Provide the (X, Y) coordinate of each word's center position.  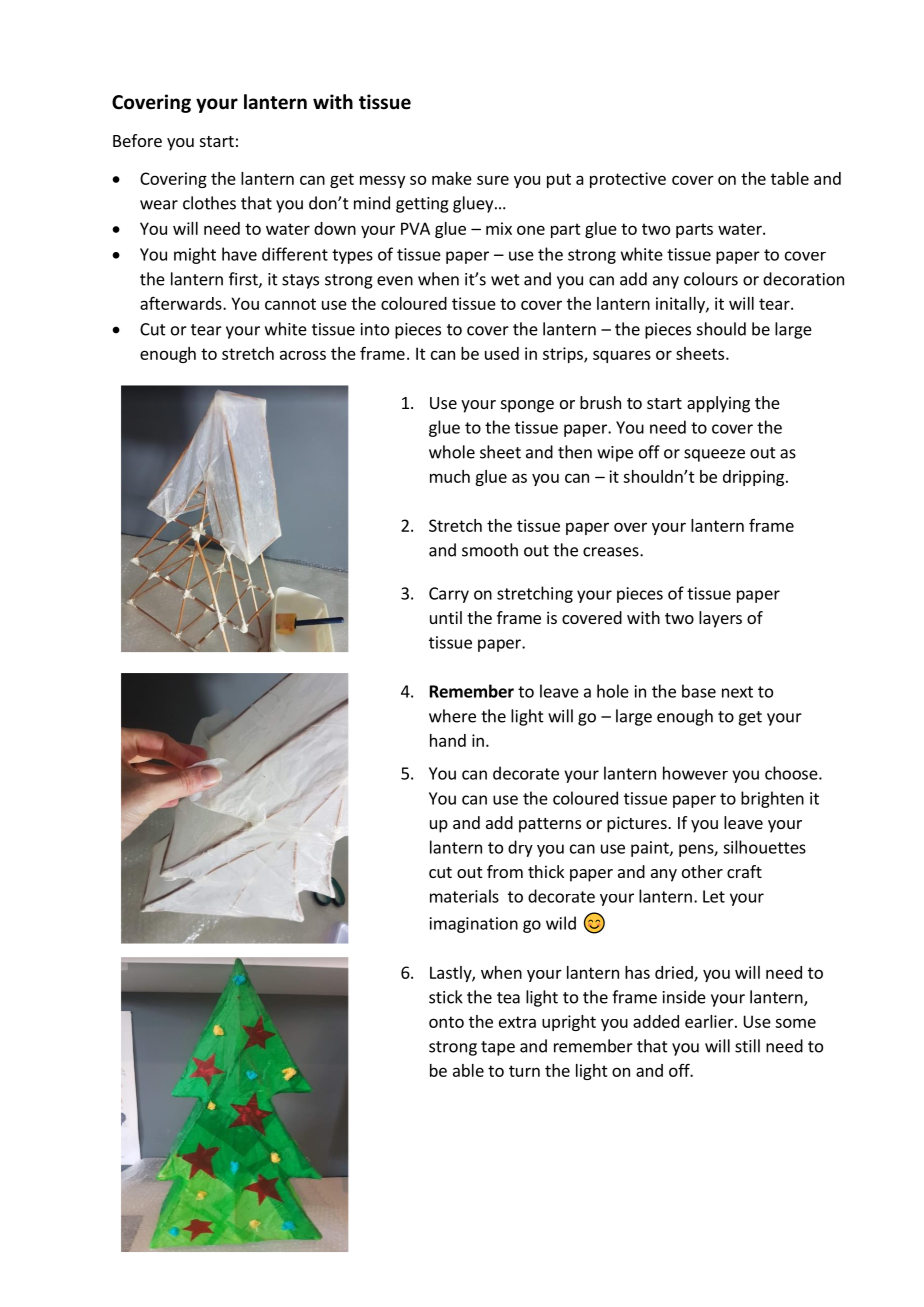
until (446, 617)
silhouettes (764, 847)
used (502, 353)
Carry (449, 595)
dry (520, 848)
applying (718, 404)
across (303, 355)
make (452, 178)
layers (720, 619)
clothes (209, 203)
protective (628, 180)
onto (446, 1022)
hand (448, 740)
